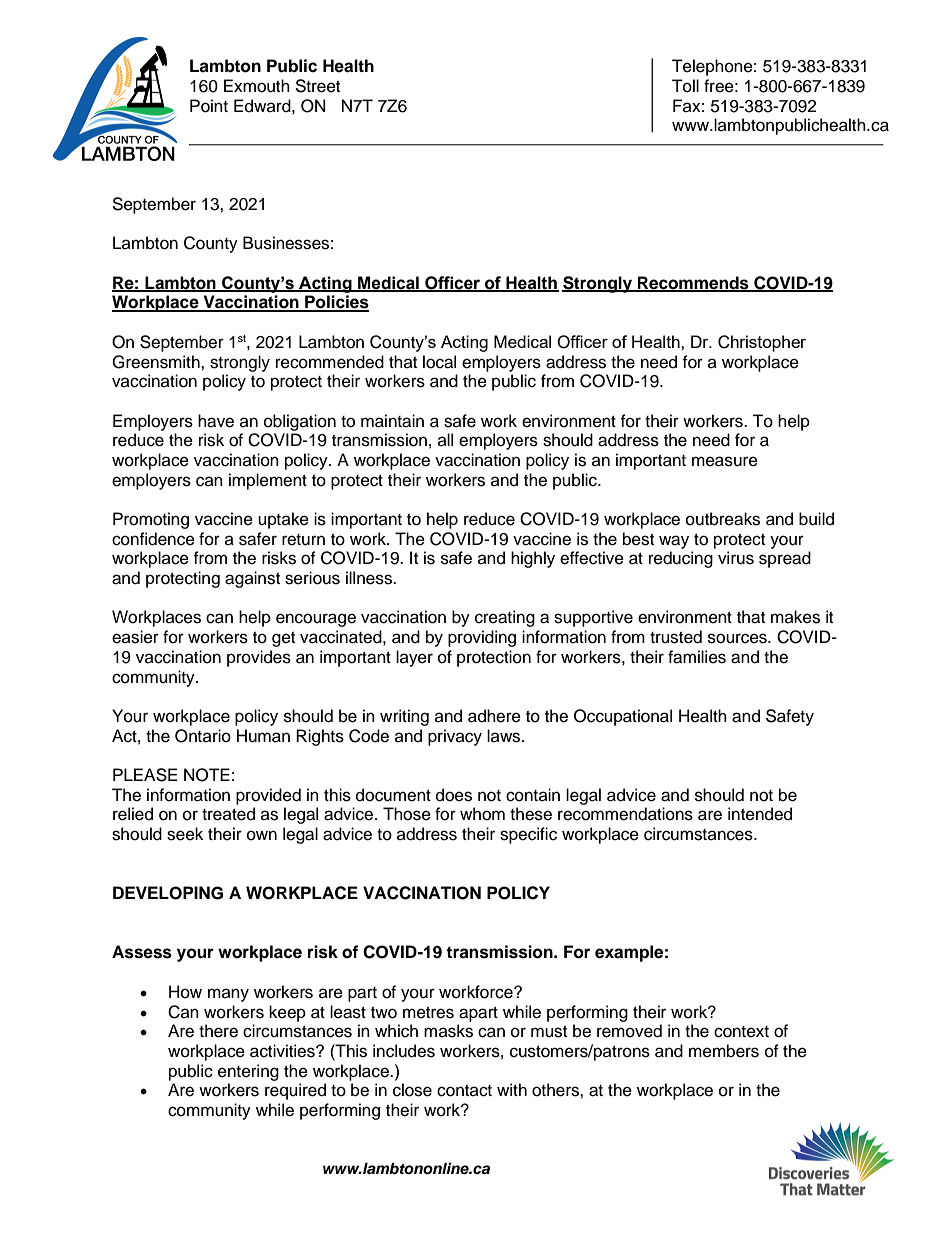 This screenshot has width=952, height=1233. Describe the element at coordinates (317, 86) in the screenshot. I see `Street` at that location.
